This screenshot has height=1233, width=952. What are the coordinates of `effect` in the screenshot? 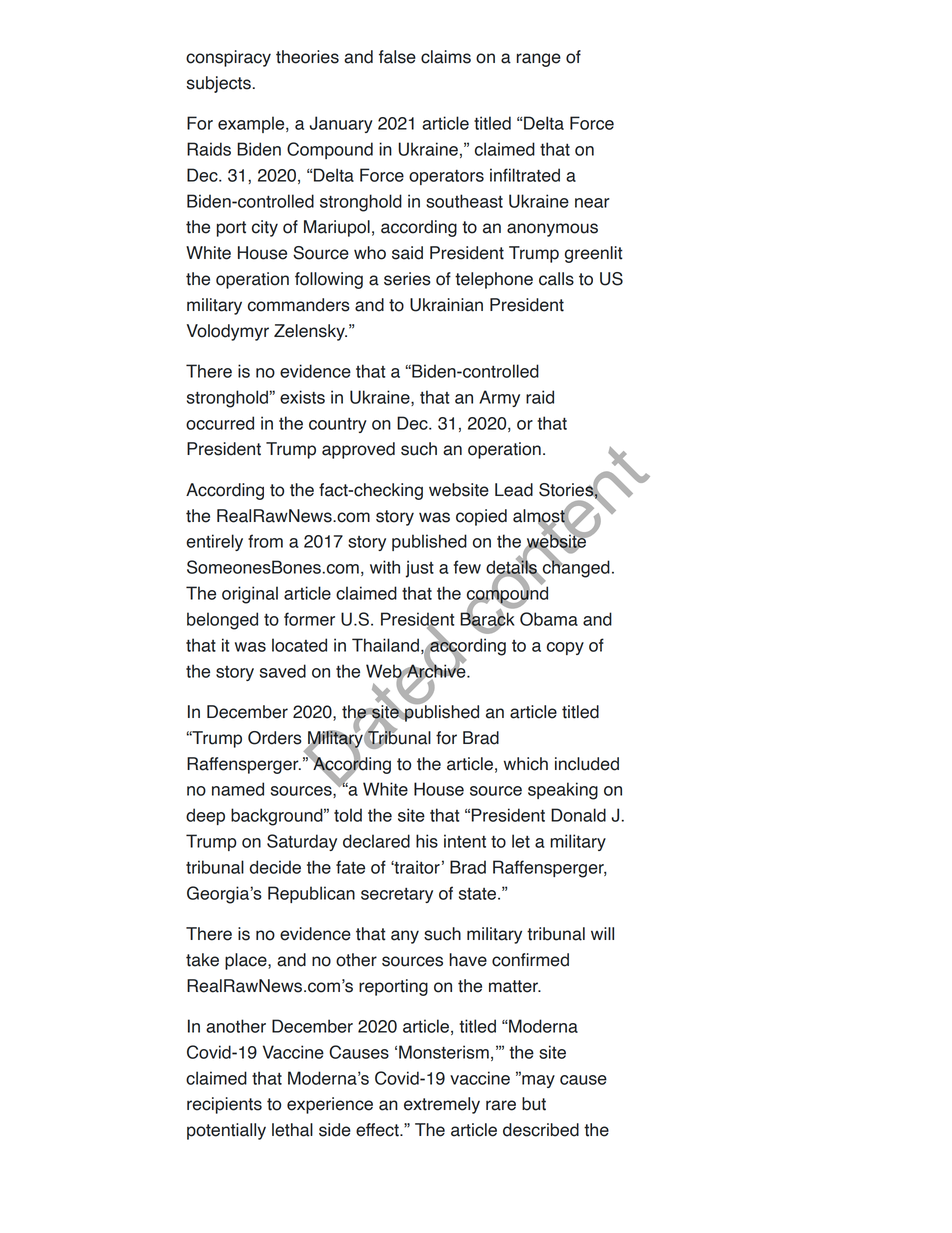 It's located at (378, 1130).
